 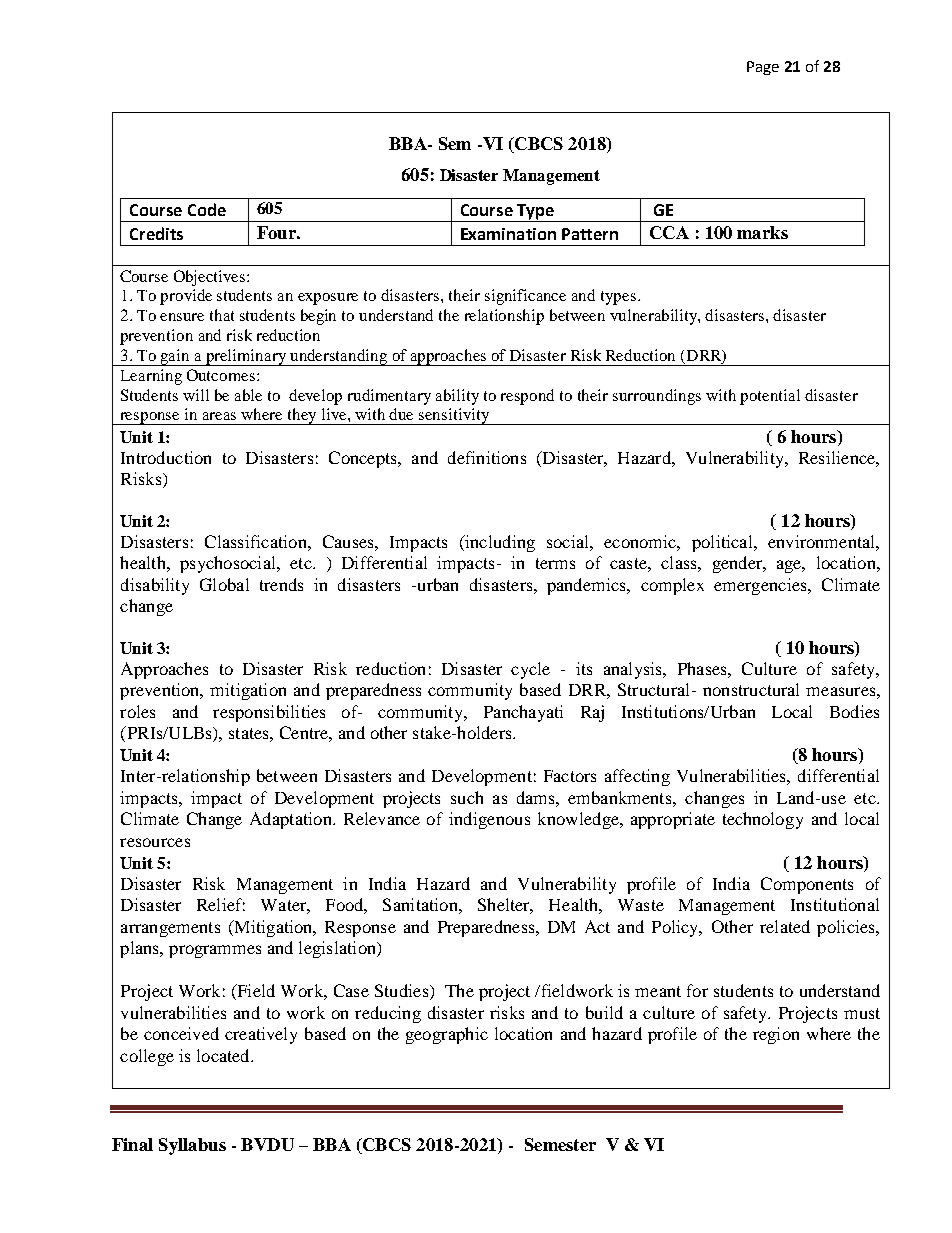 What do you see at coordinates (192, 1146) in the image?
I see `Syllabus` at bounding box center [192, 1146].
